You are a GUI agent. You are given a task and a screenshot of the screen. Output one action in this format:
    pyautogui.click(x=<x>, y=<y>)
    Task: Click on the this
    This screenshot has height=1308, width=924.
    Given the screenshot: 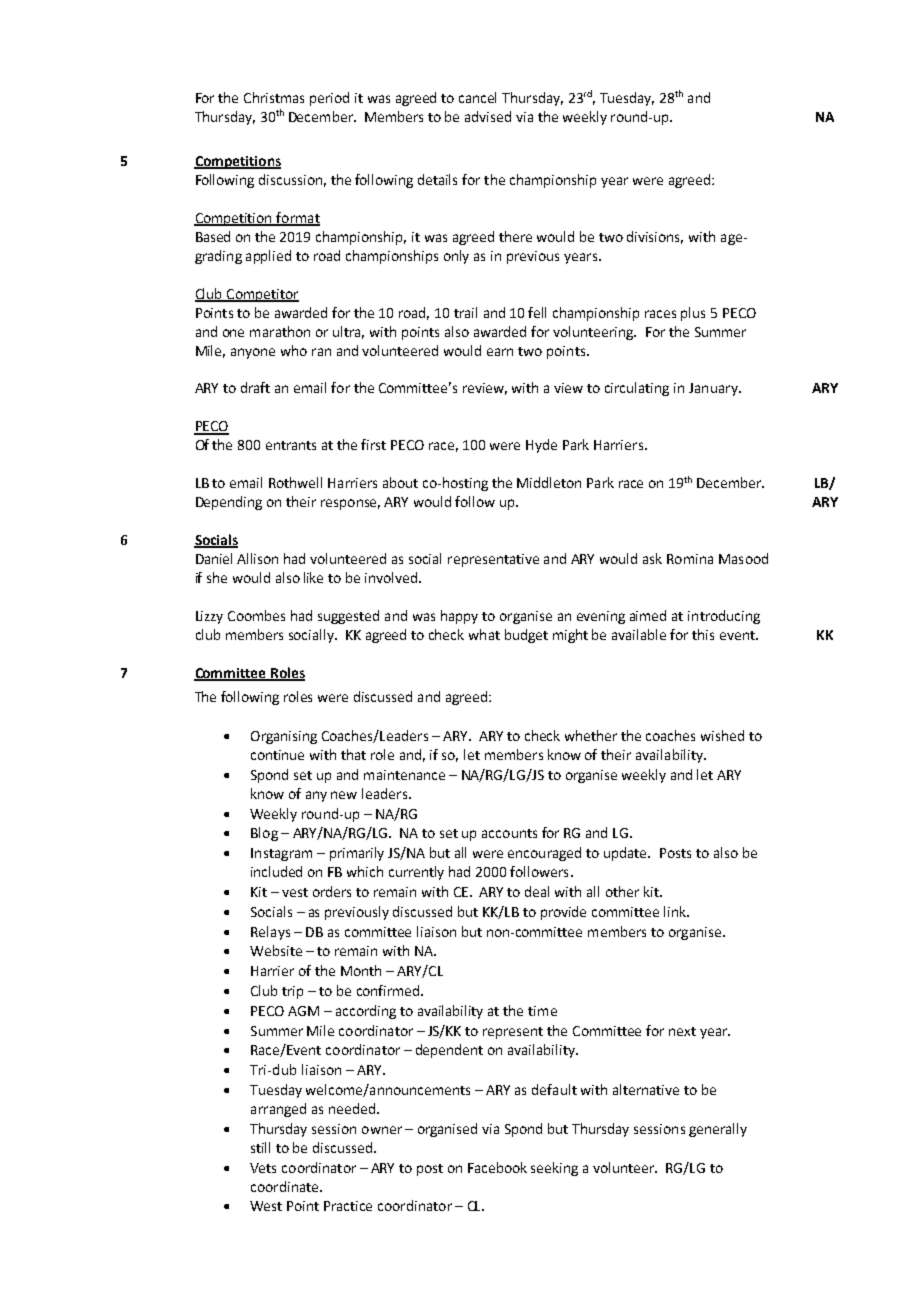 What is the action you would take?
    pyautogui.click(x=703, y=634)
